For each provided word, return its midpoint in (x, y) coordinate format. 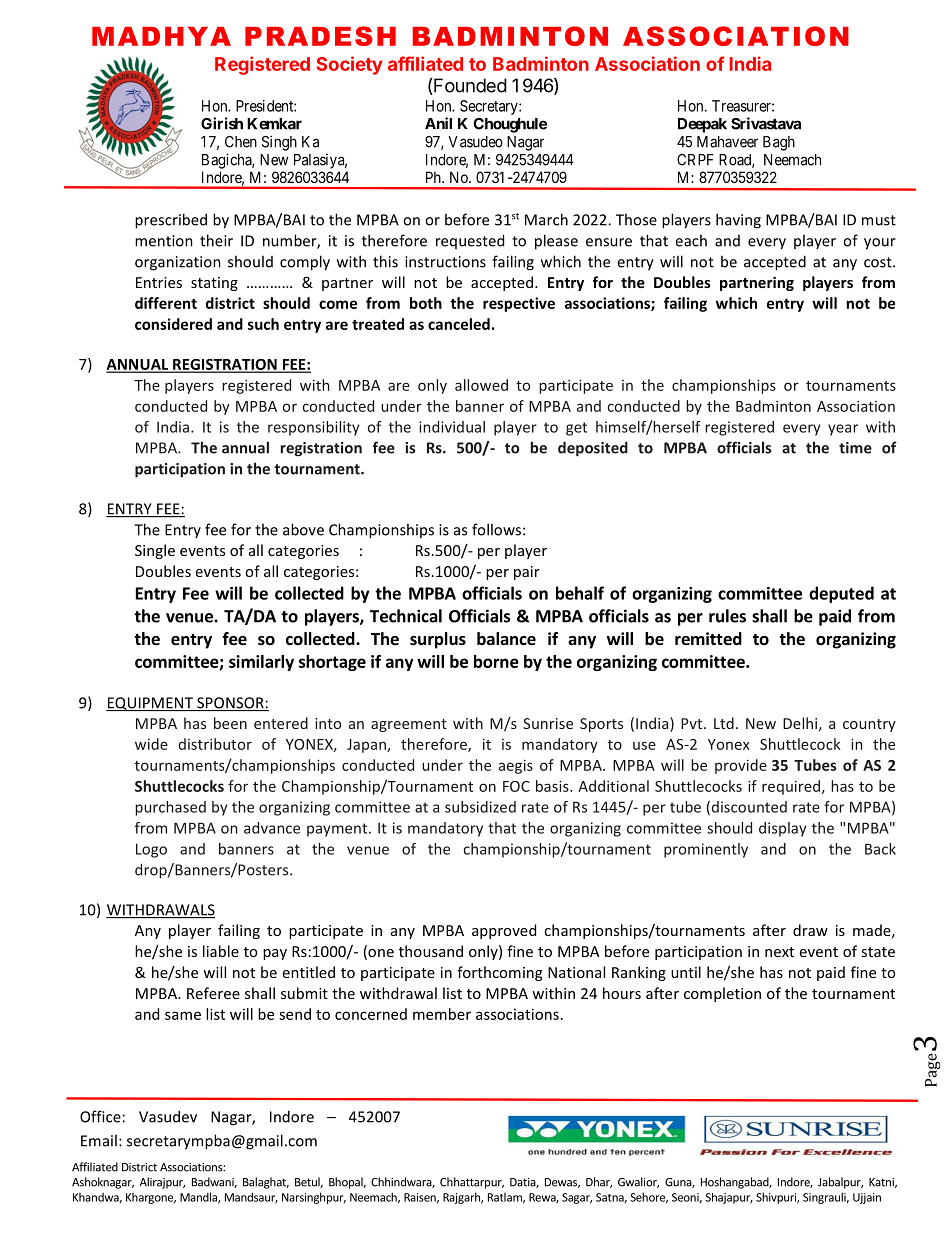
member (442, 1014)
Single (155, 551)
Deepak (702, 125)
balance (506, 639)
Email (99, 1140)
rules (727, 616)
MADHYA (161, 36)
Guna (679, 1183)
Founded (469, 86)
